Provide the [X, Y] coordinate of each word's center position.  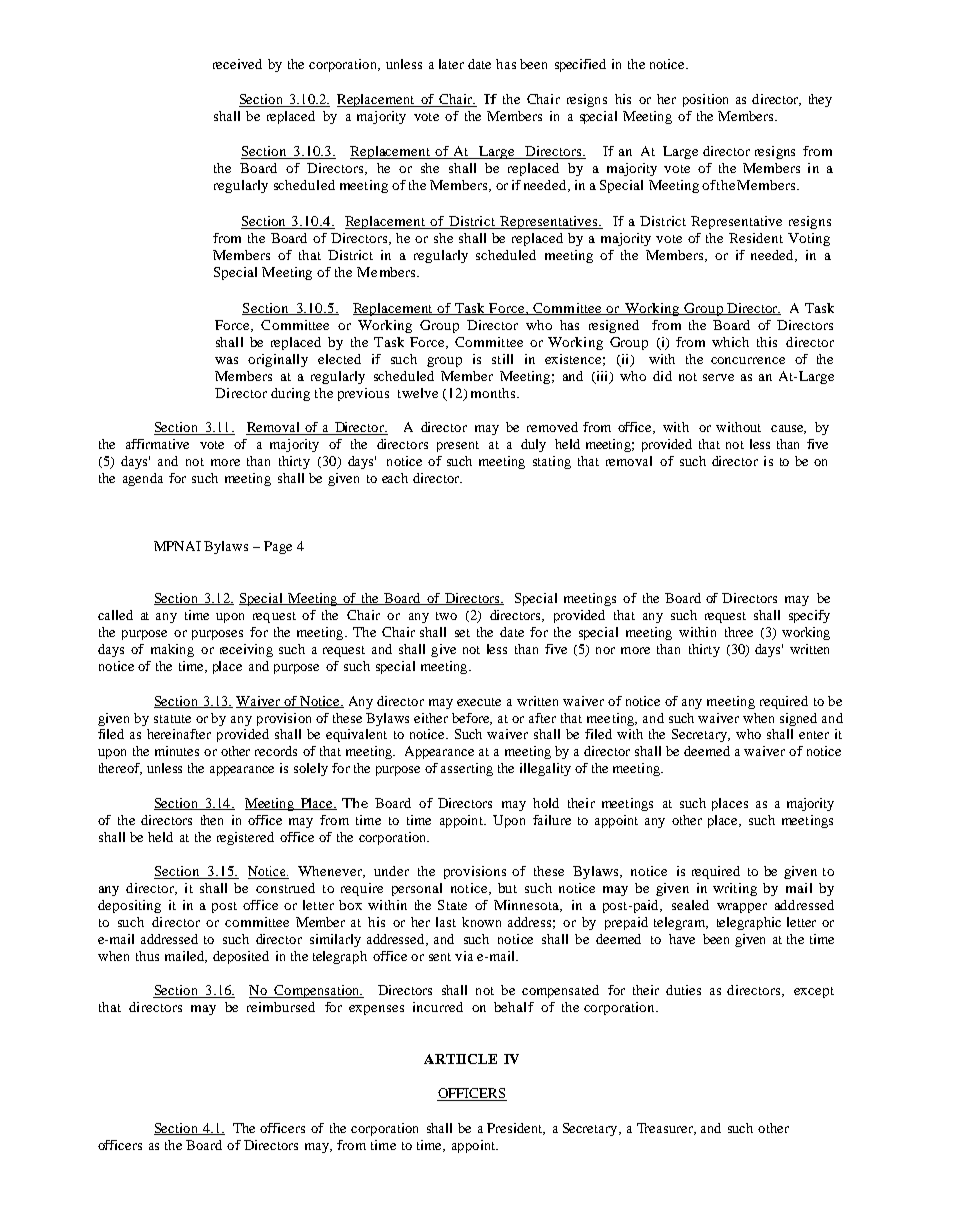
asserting [467, 769]
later [451, 64]
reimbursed [281, 1007]
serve [718, 377]
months [494, 393]
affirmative [157, 444]
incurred [438, 1007]
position [705, 100]
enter [814, 735]
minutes [177, 751]
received [237, 64]
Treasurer [666, 1129]
